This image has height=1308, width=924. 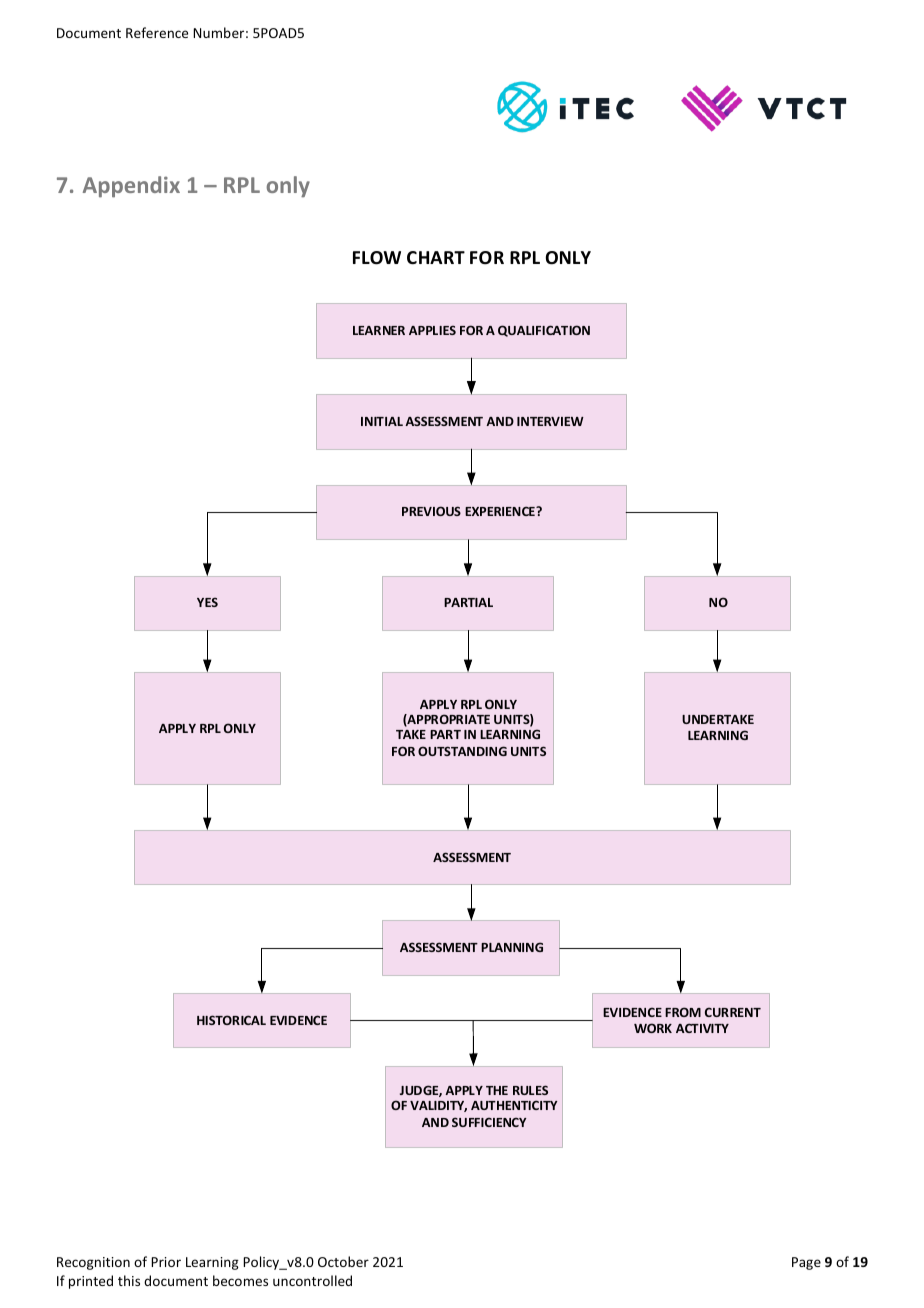 I want to click on CURRENT, so click(x=733, y=1012).
